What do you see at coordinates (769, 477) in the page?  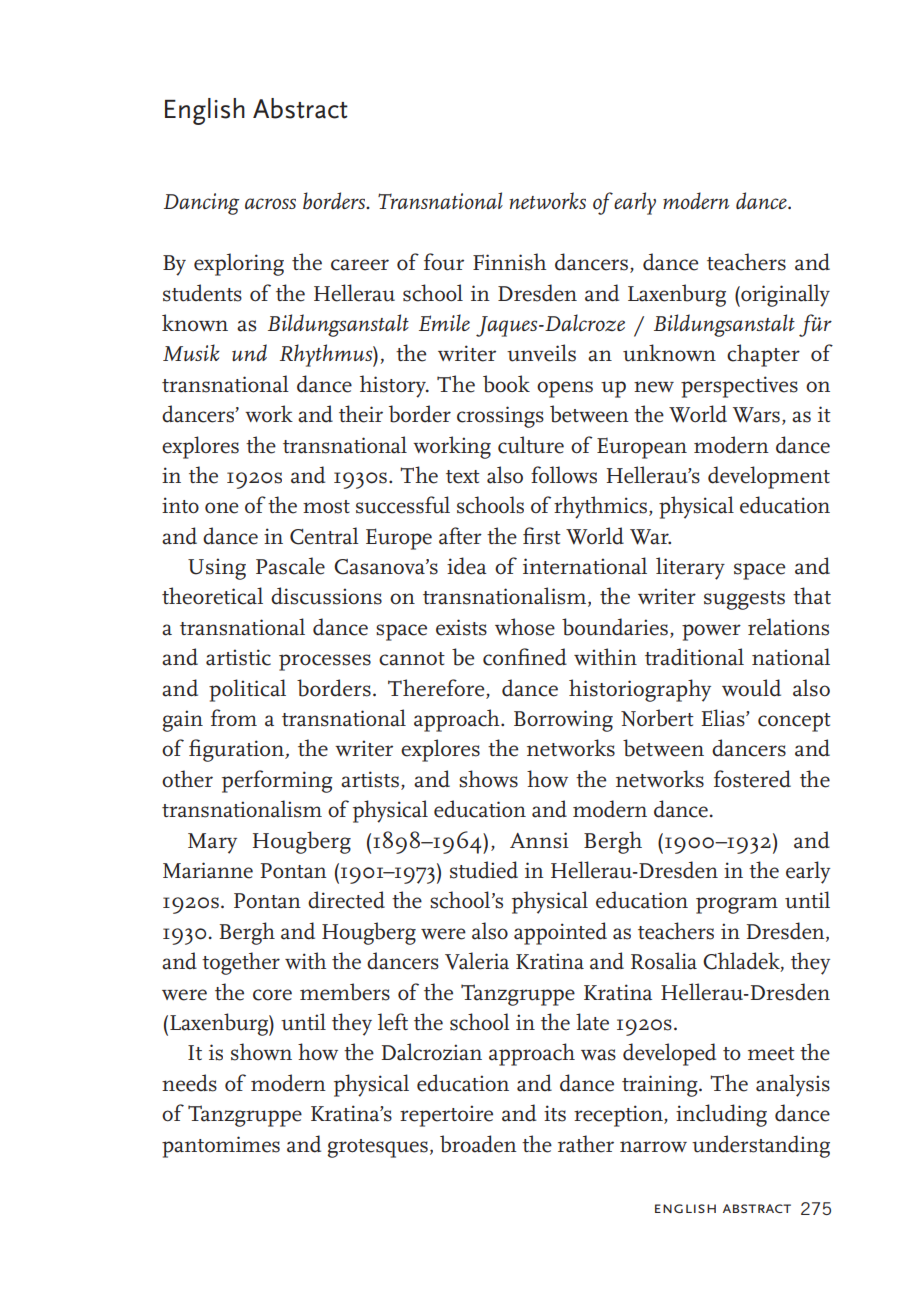 I see `development` at bounding box center [769, 477].
